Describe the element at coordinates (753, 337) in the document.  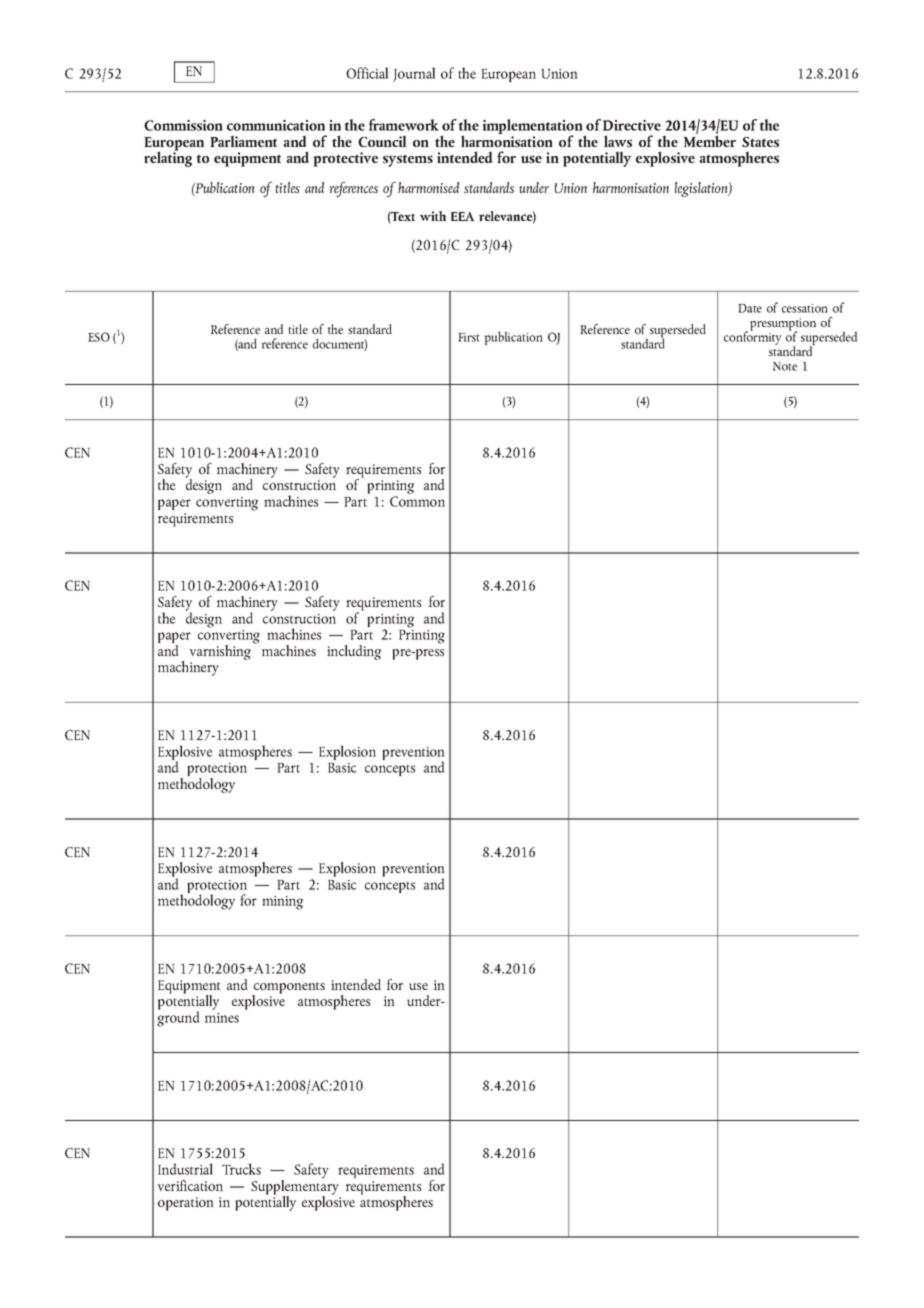
I see `conformity` at that location.
